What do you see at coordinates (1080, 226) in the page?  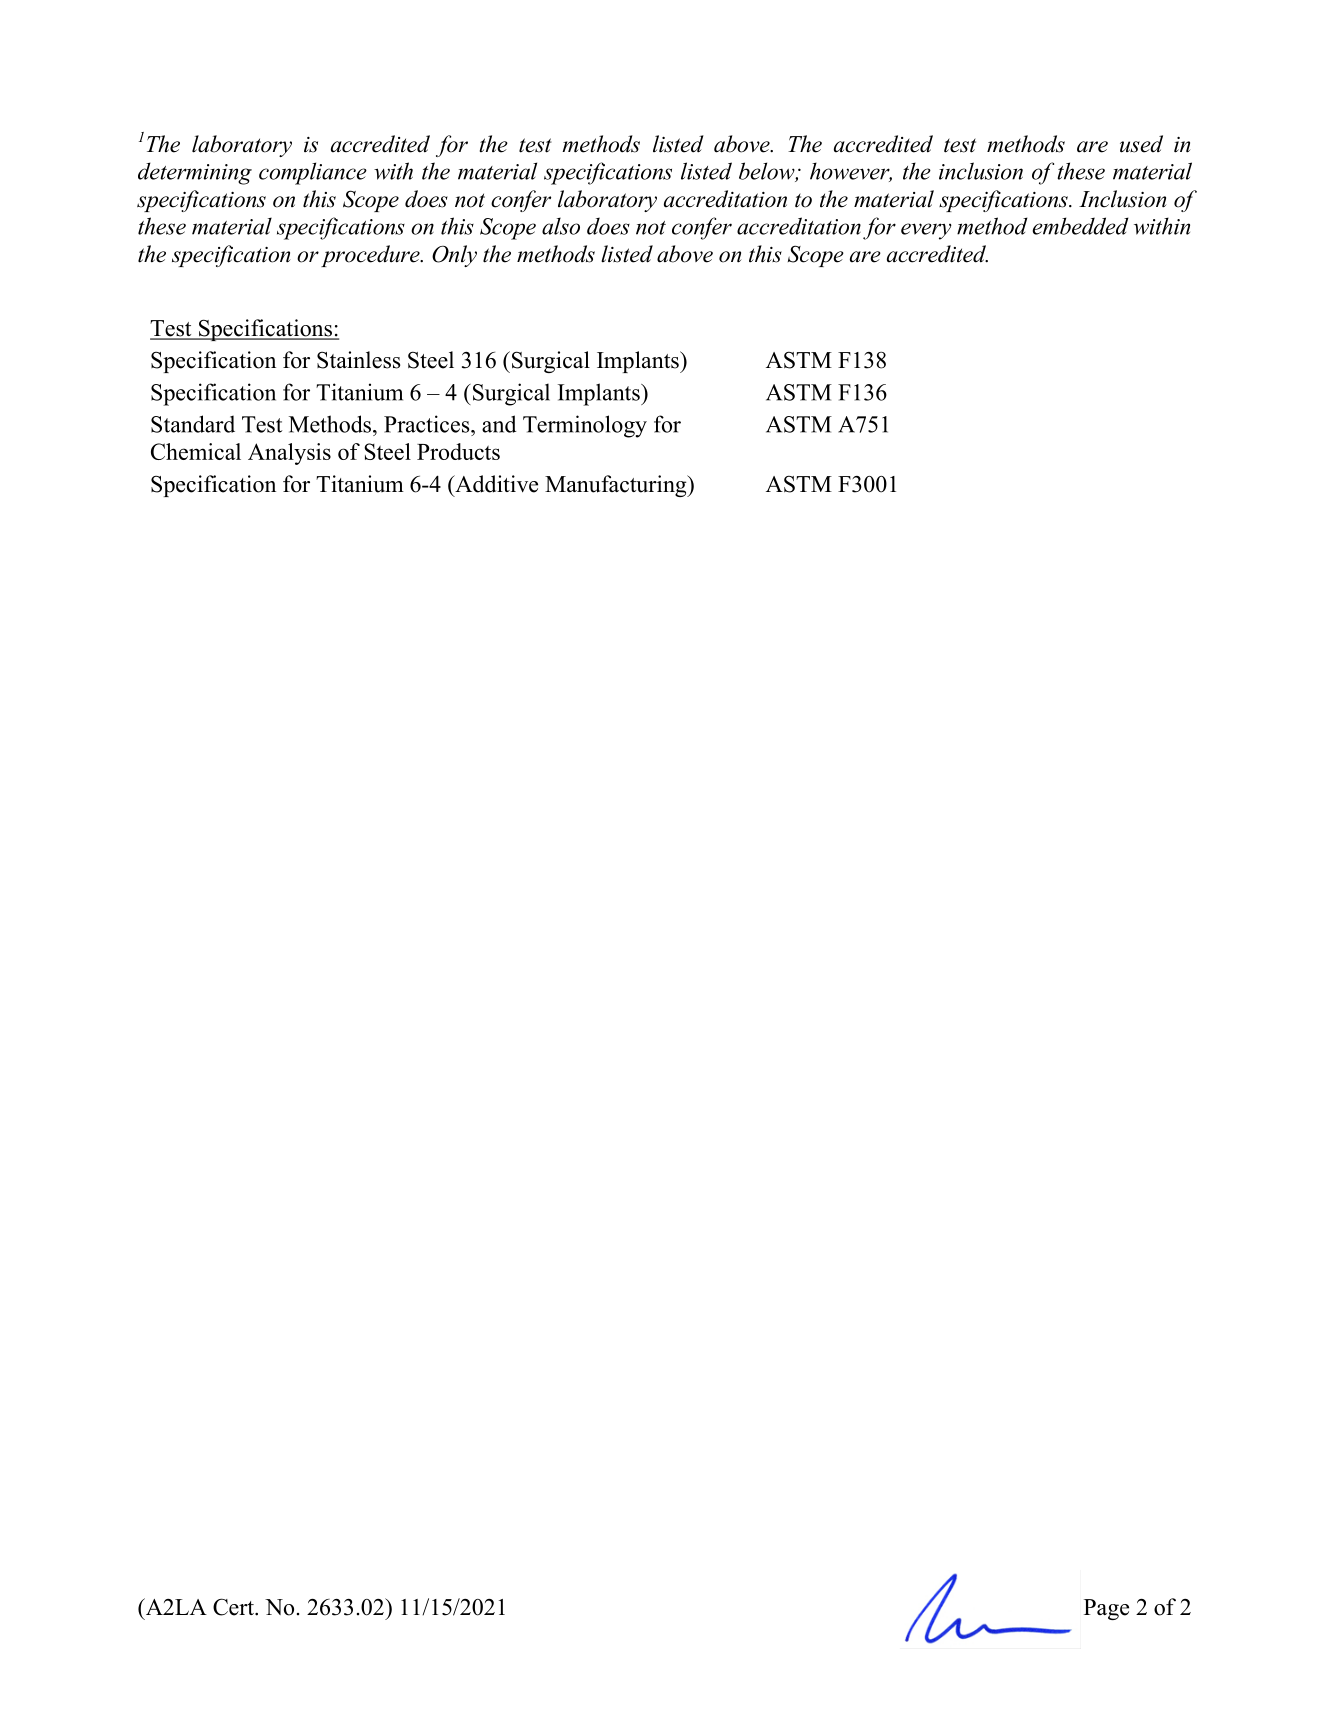 I see `embedded` at bounding box center [1080, 226].
